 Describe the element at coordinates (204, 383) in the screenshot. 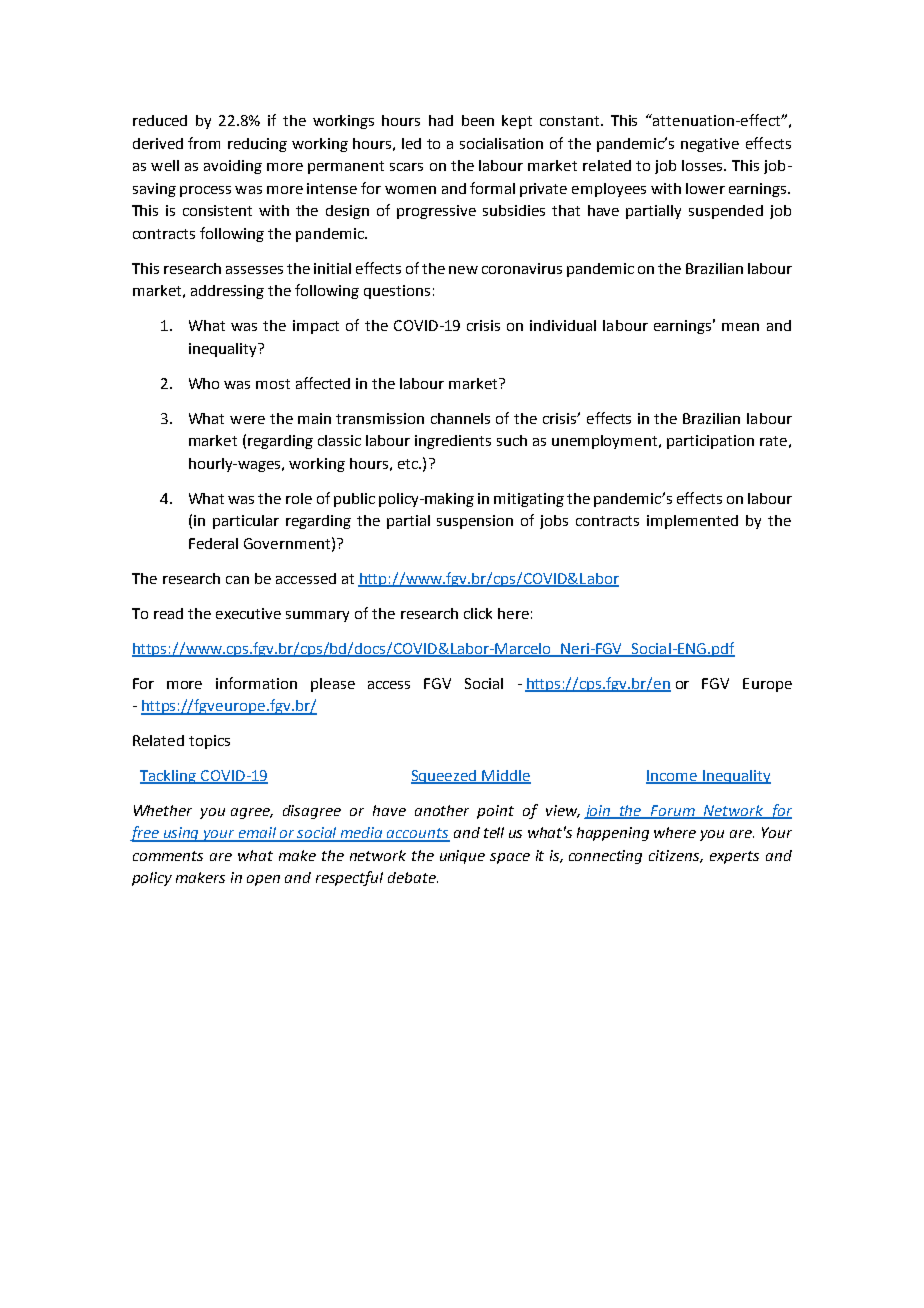

I see `Who` at that location.
